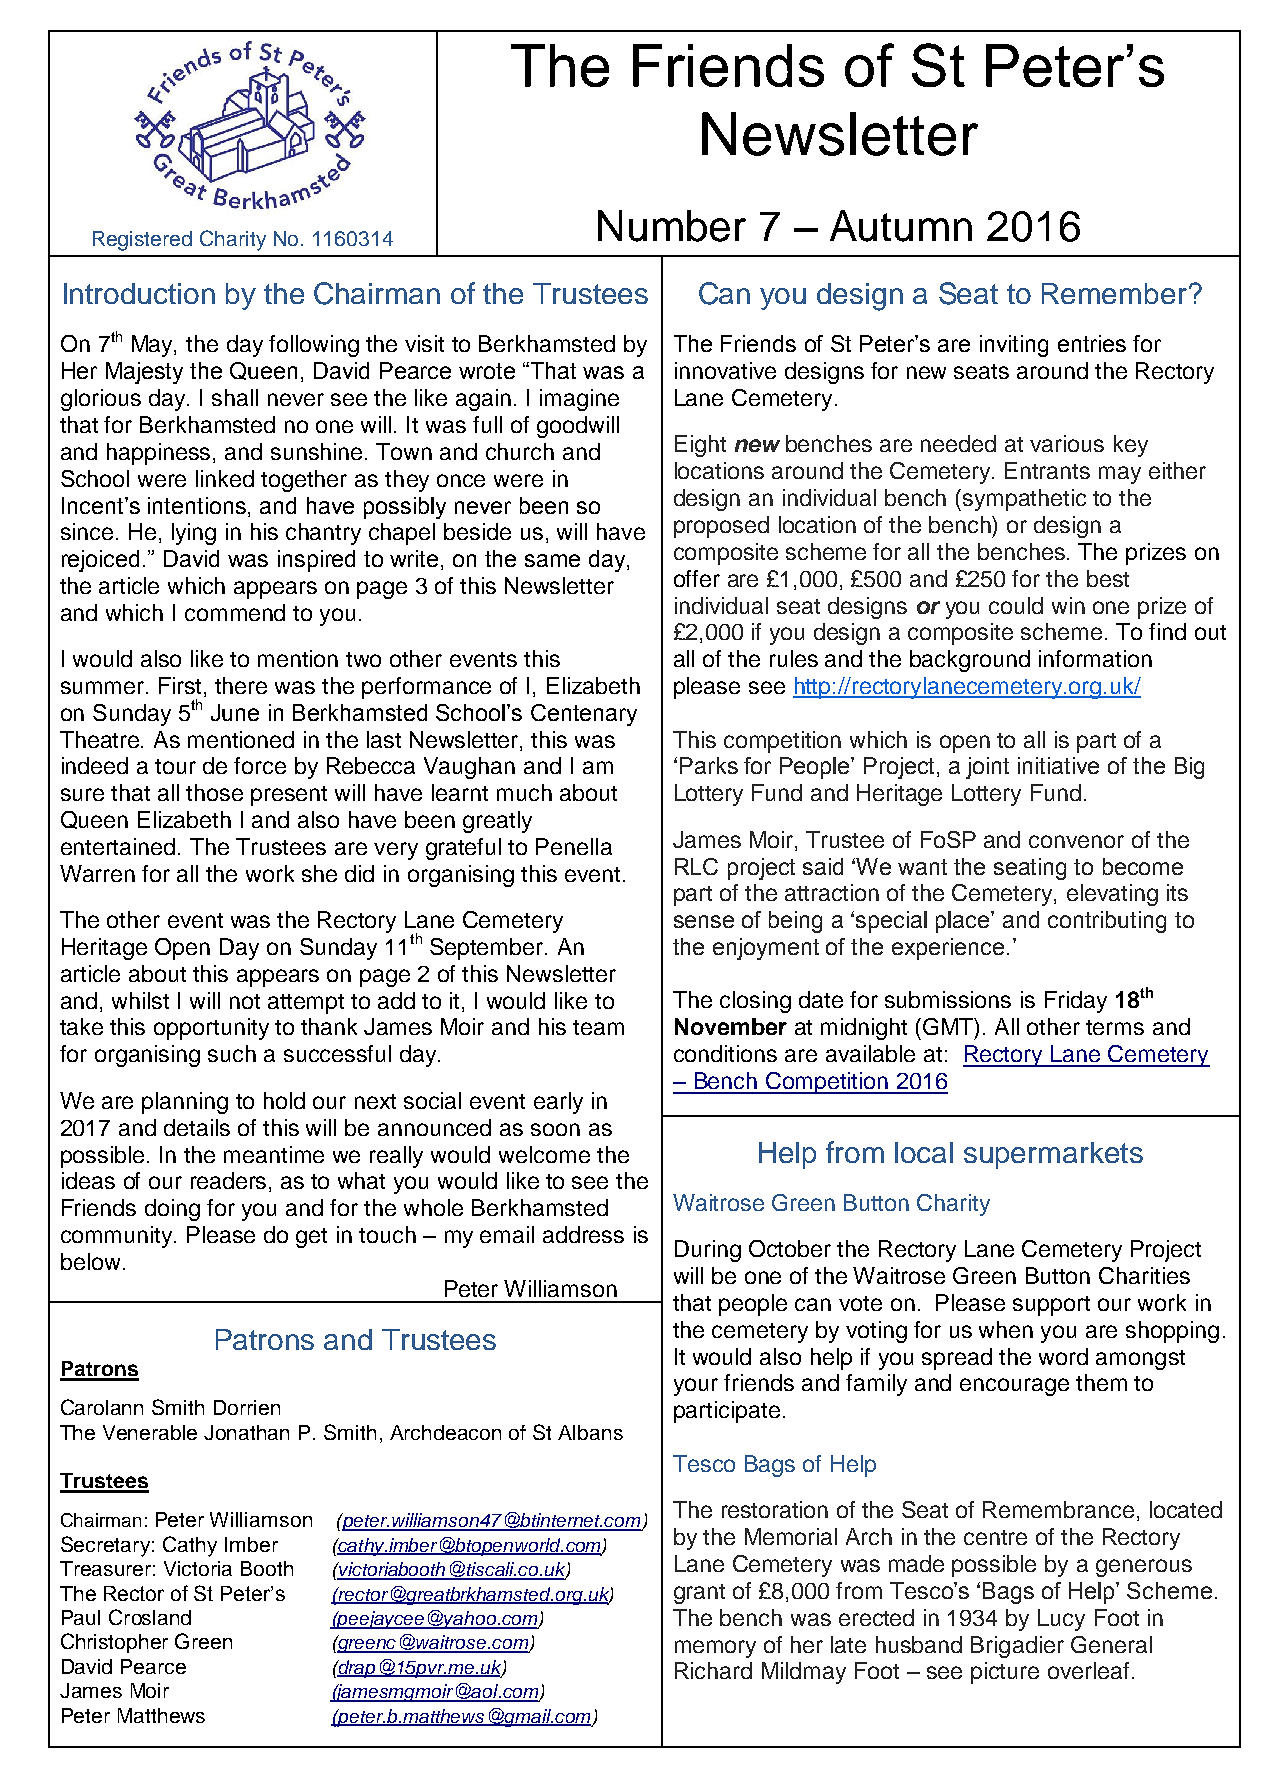 The width and height of the screenshot is (1263, 1786). What do you see at coordinates (704, 921) in the screenshot?
I see `sense` at bounding box center [704, 921].
